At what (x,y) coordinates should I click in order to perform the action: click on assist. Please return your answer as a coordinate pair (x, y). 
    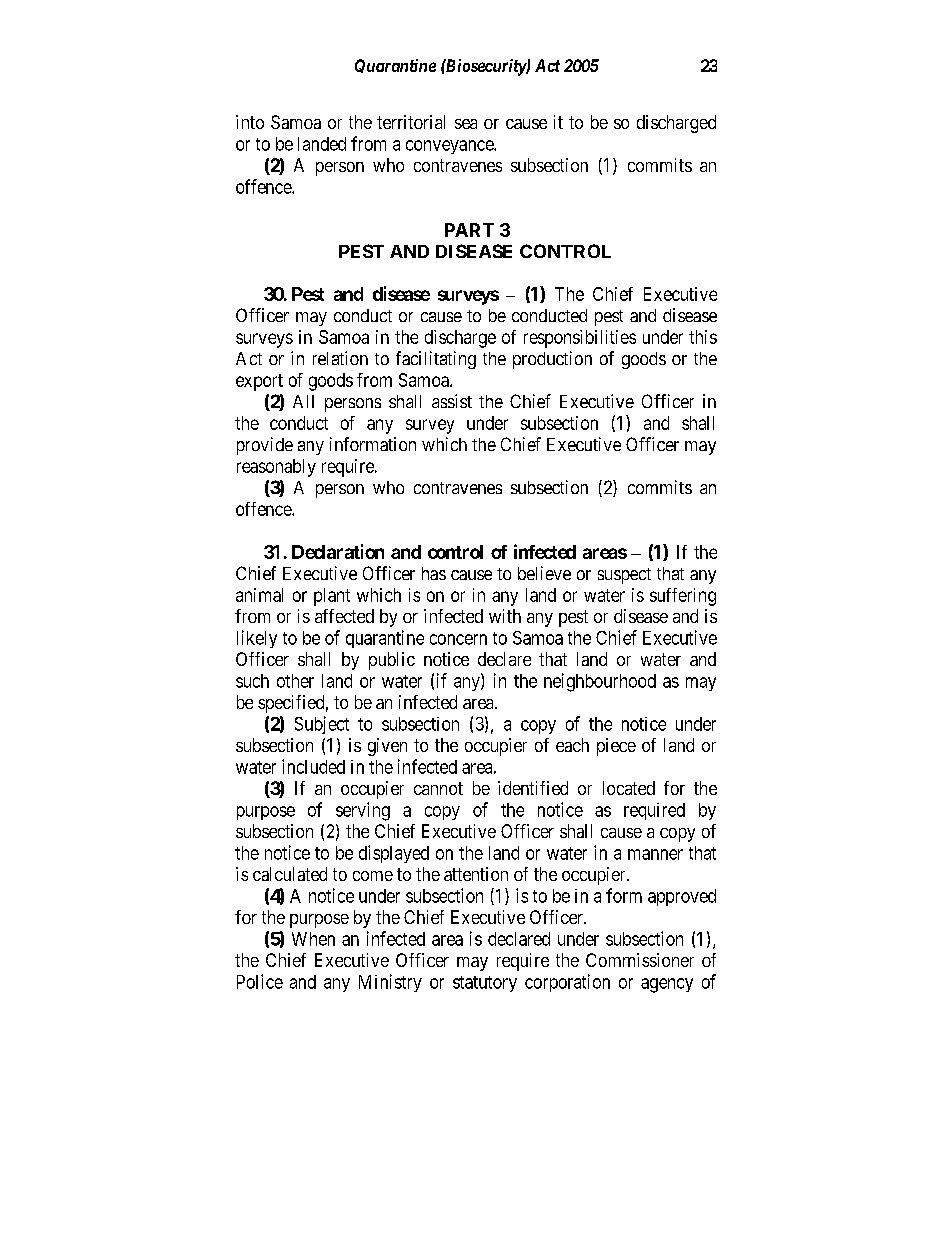
    Looking at the image, I should click on (452, 401).
